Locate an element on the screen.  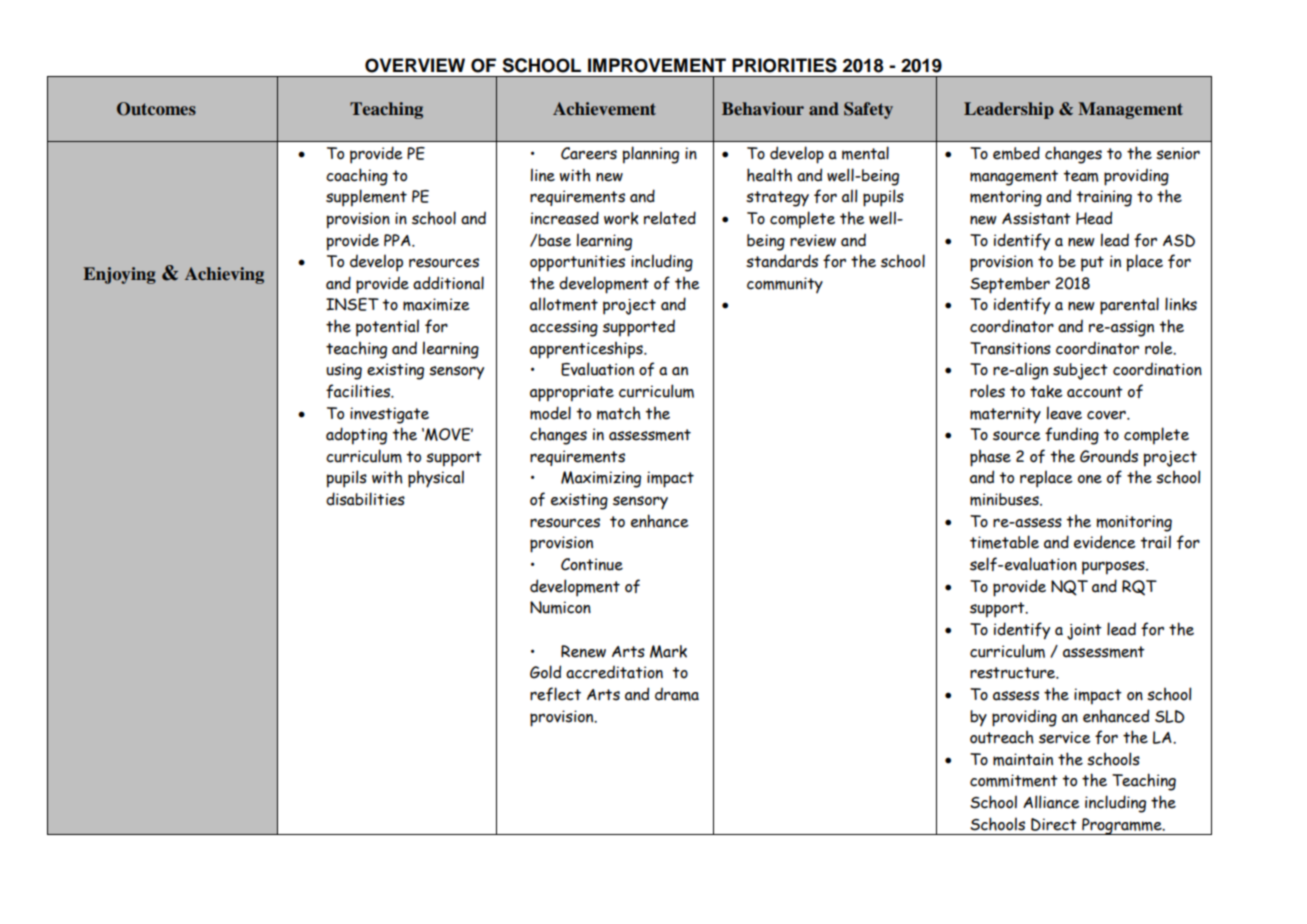
disabilities is located at coordinates (365, 499).
